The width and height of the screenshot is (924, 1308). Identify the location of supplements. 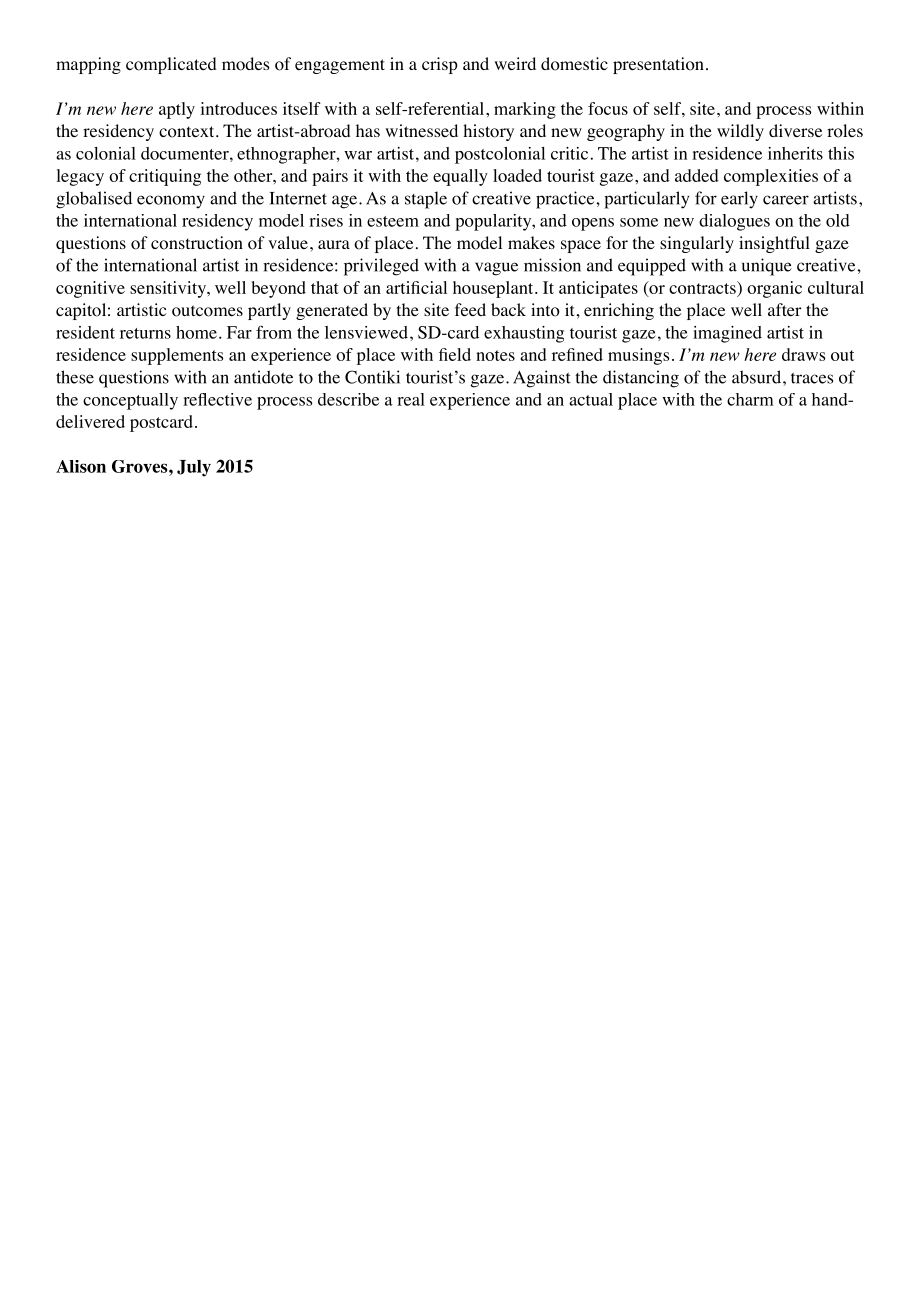
(177, 356).
